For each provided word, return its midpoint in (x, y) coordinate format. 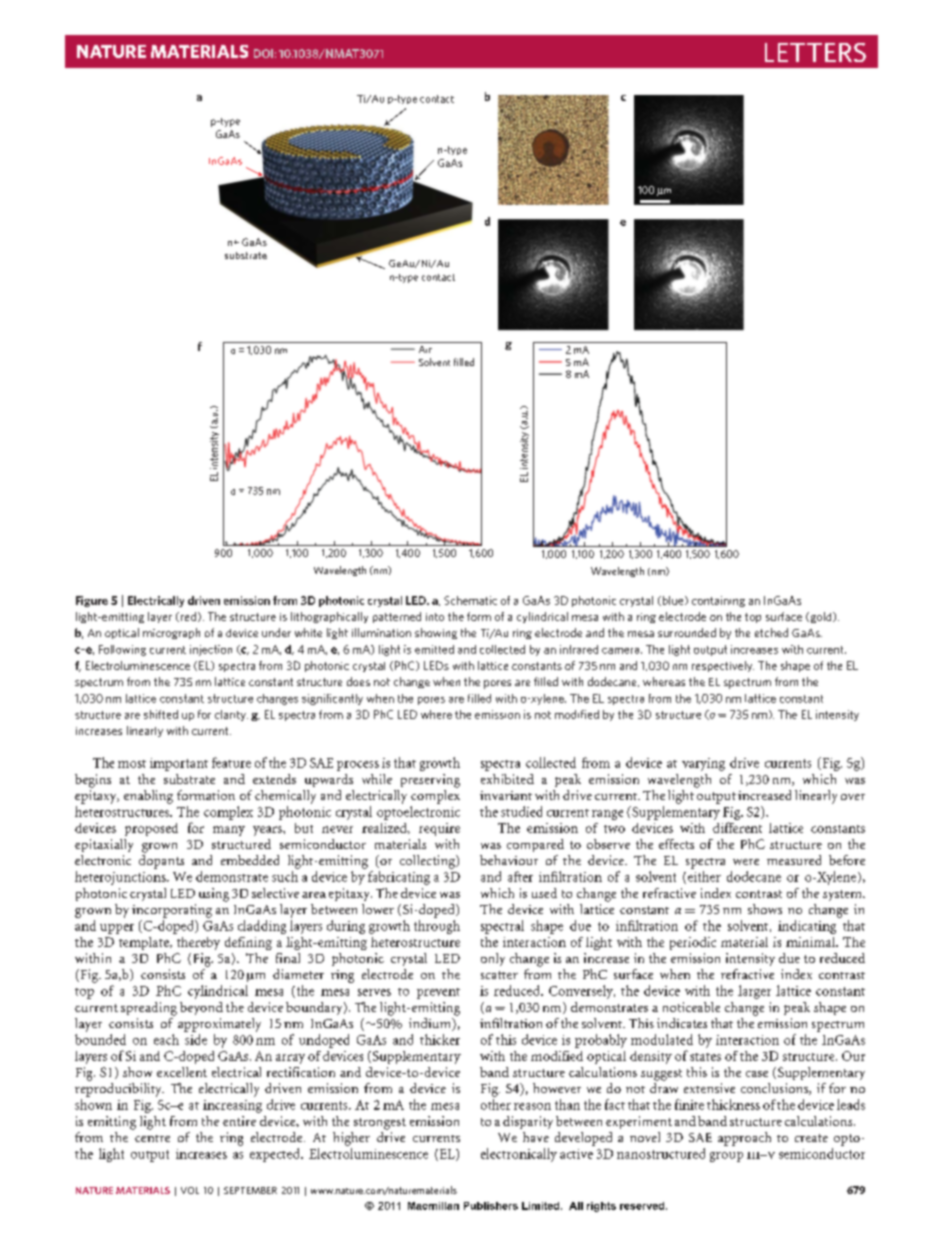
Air (425, 349)
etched (771, 632)
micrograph (171, 633)
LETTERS (815, 52)
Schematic (470, 600)
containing (718, 601)
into (435, 617)
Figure (92, 601)
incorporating (172, 911)
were (746, 862)
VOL (190, 1190)
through (437, 927)
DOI (263, 53)
